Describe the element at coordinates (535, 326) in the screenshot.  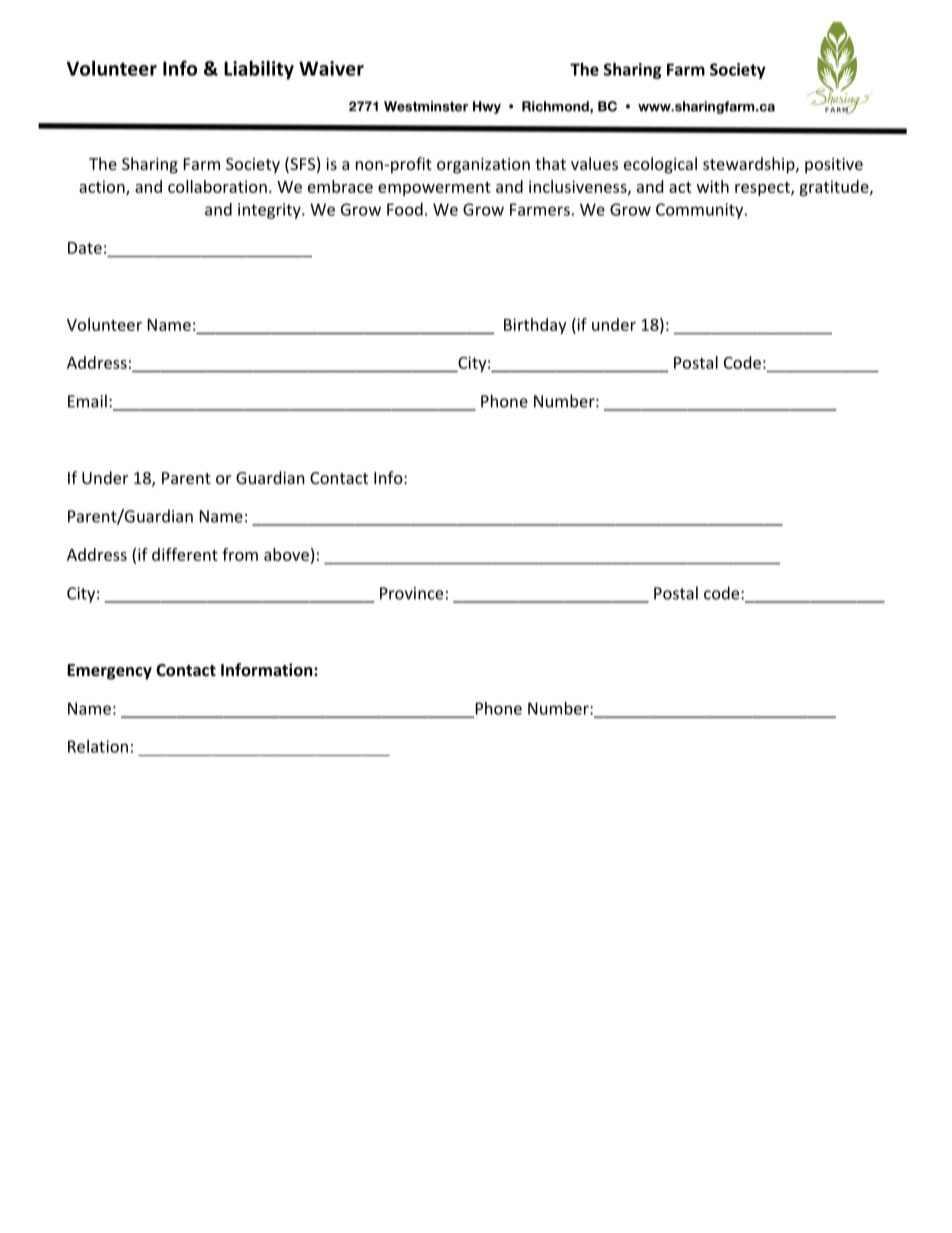
I see `Birthday` at that location.
